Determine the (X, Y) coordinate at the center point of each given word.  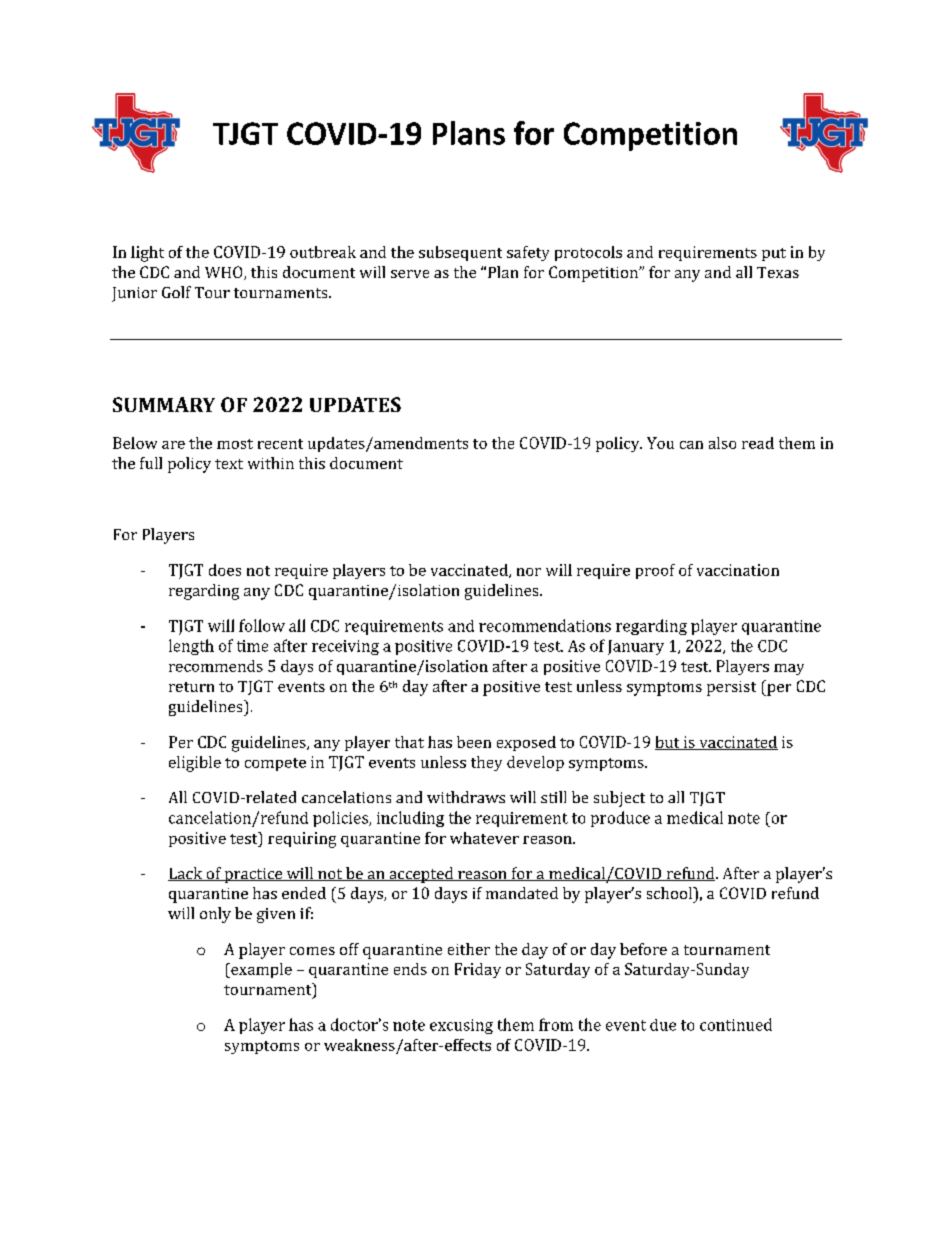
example (260, 970)
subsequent (460, 253)
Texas (778, 272)
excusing (461, 1026)
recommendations (545, 625)
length (191, 647)
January (636, 647)
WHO (225, 273)
